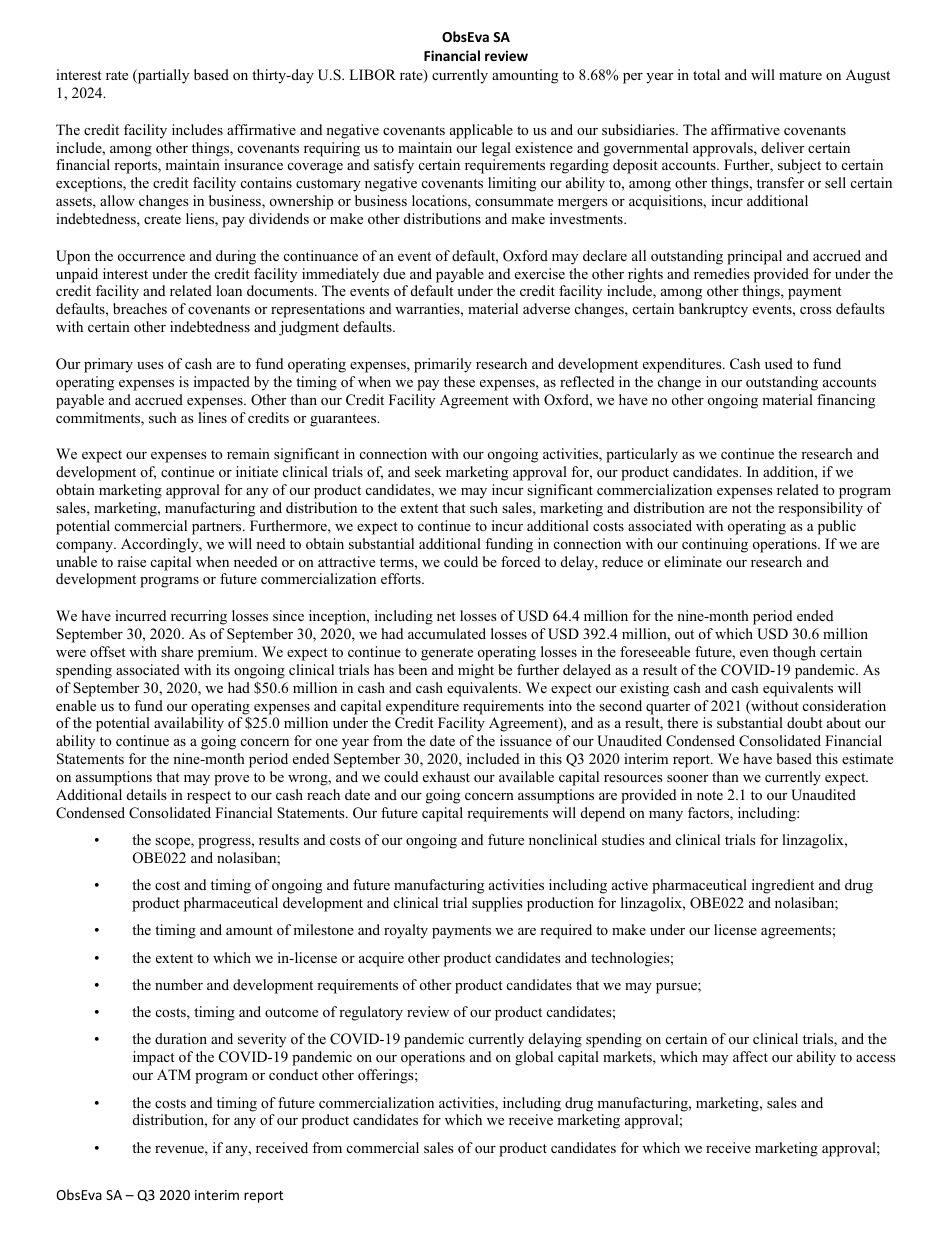 The image size is (952, 1233). Describe the element at coordinates (150, 365) in the screenshot. I see `uses` at that location.
